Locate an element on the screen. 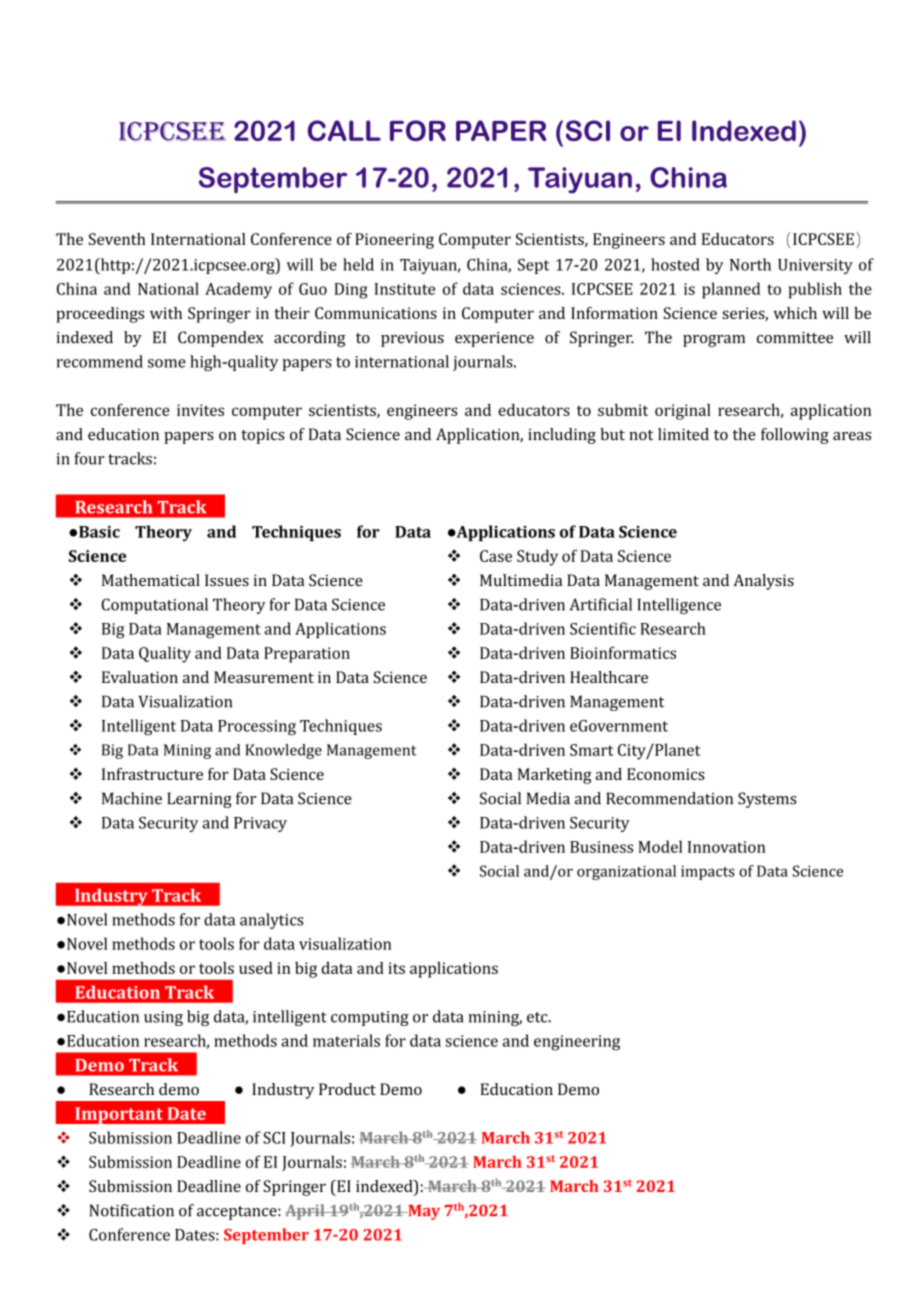 Image resolution: width=924 pixels, height=1308 pixels. Notification is located at coordinates (132, 1210).
